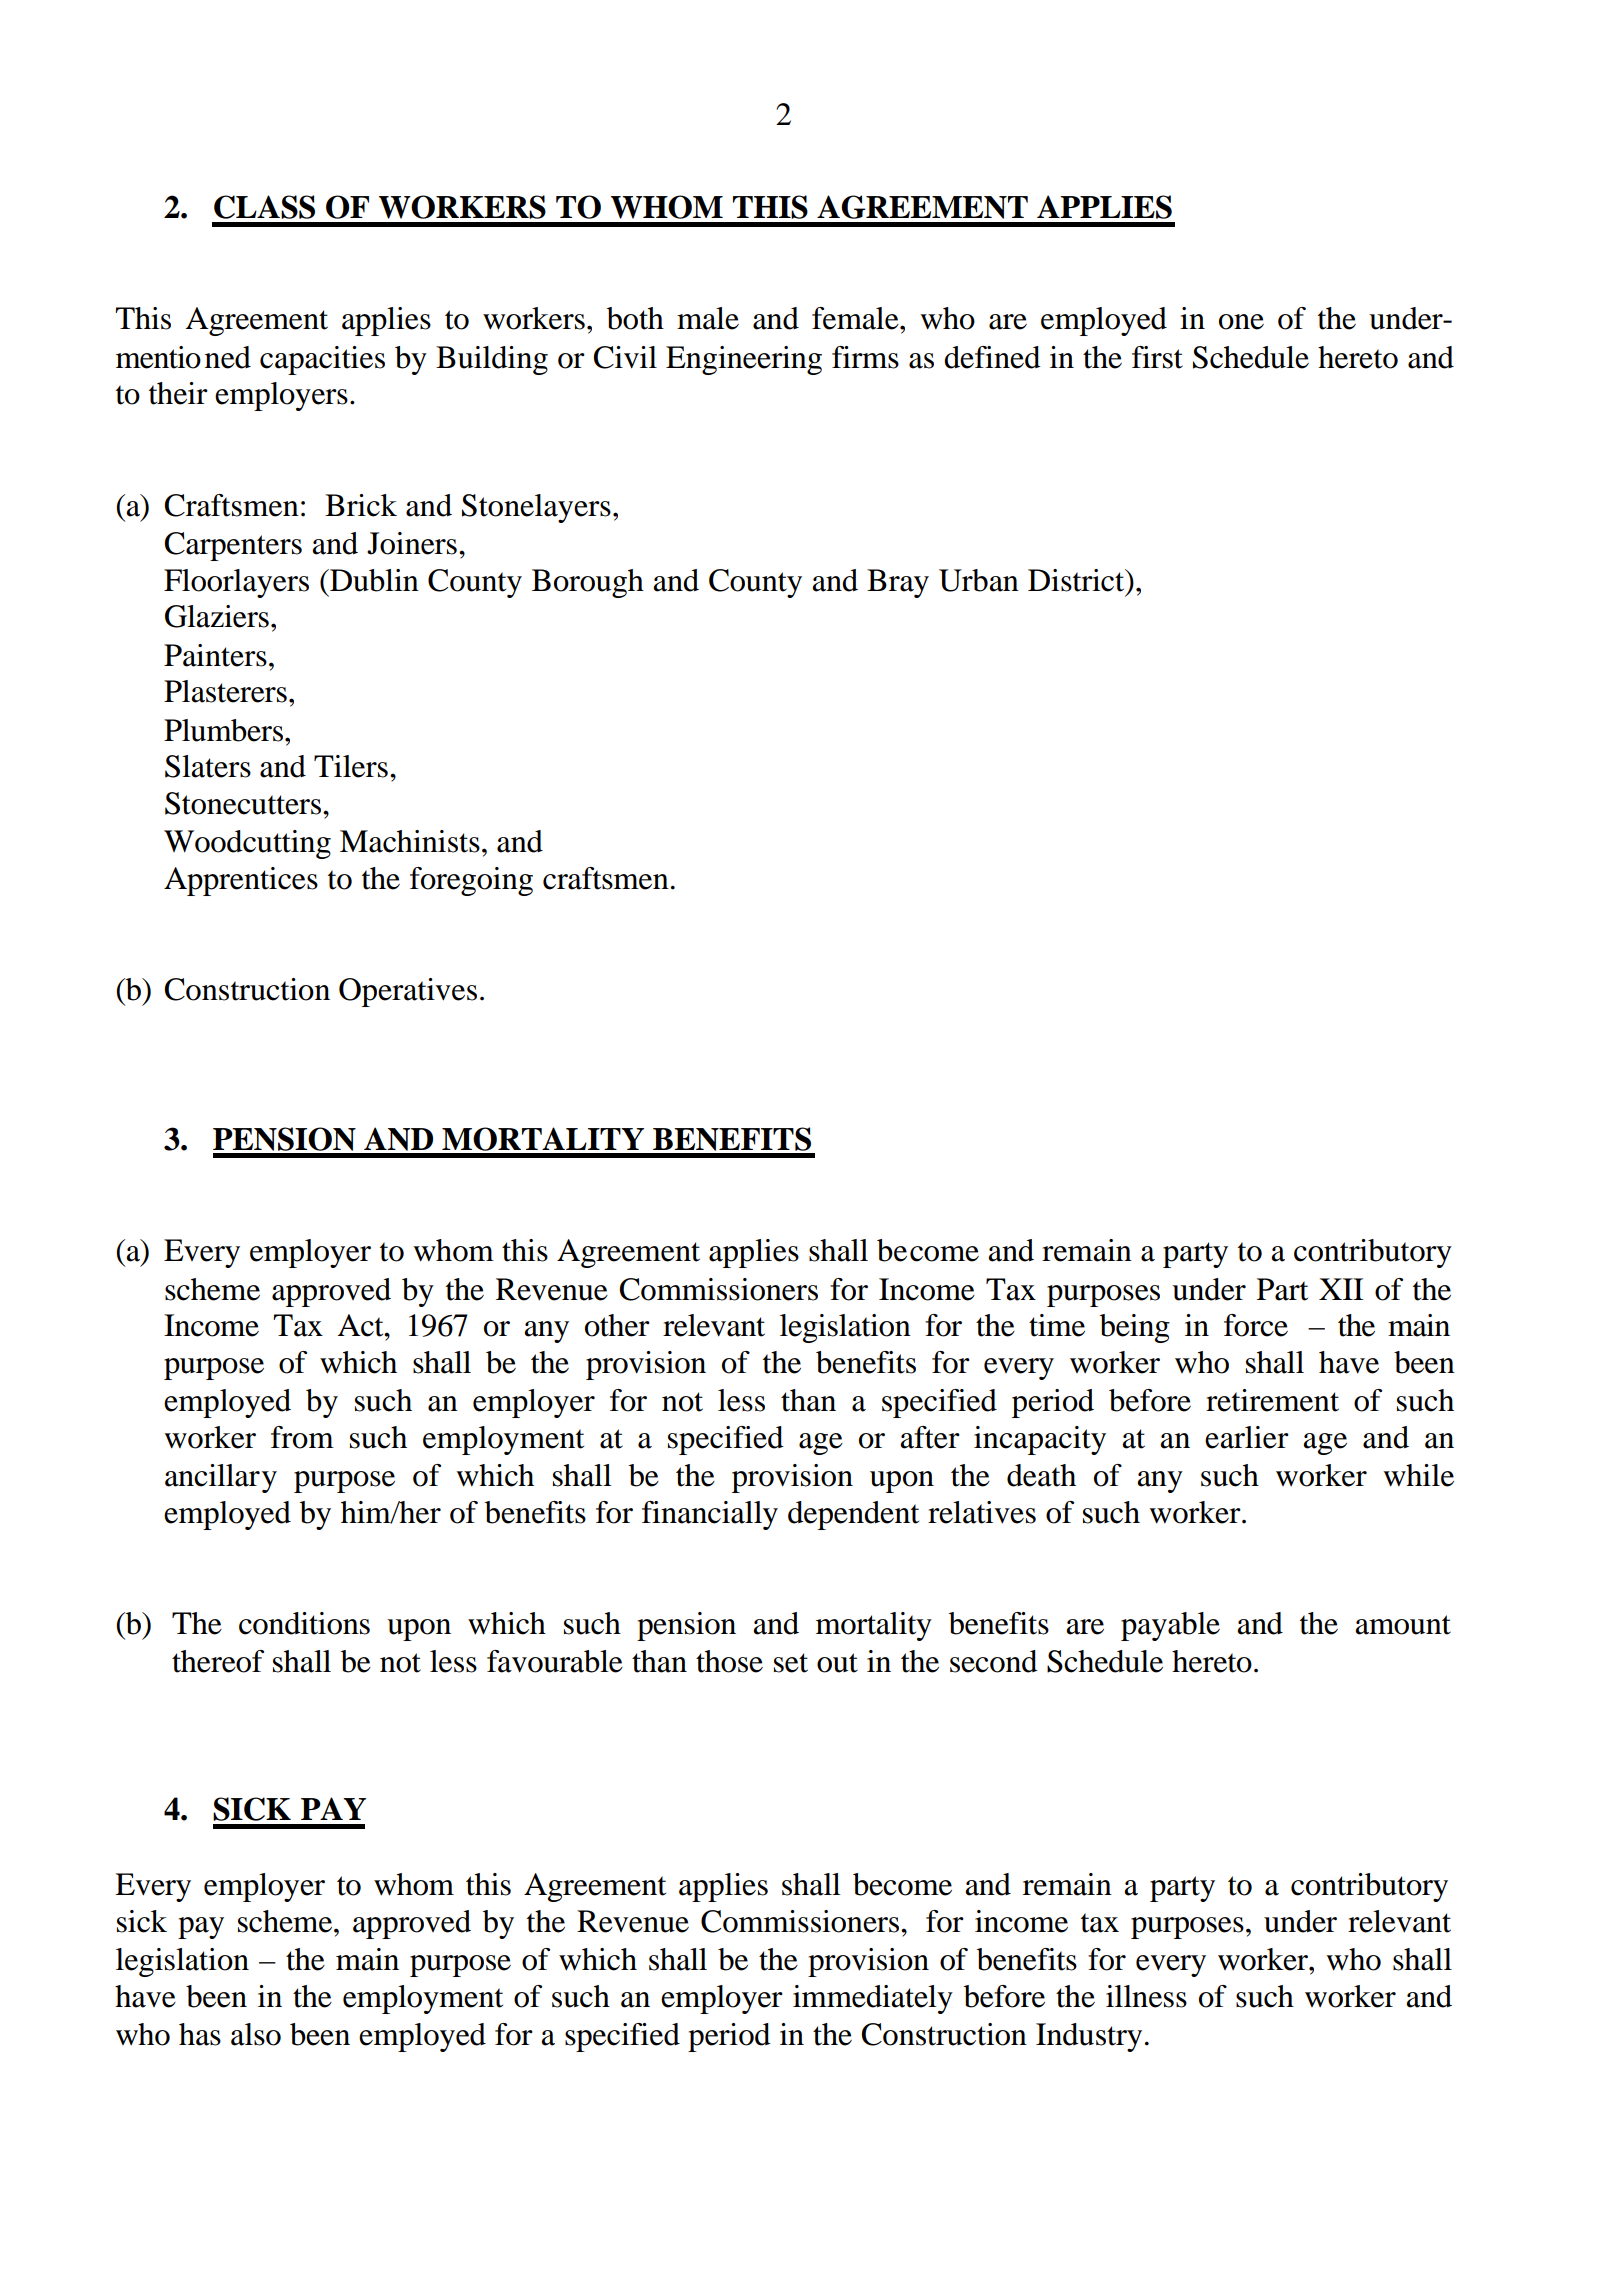  Describe the element at coordinates (1157, 357) in the page. I see `first` at that location.
